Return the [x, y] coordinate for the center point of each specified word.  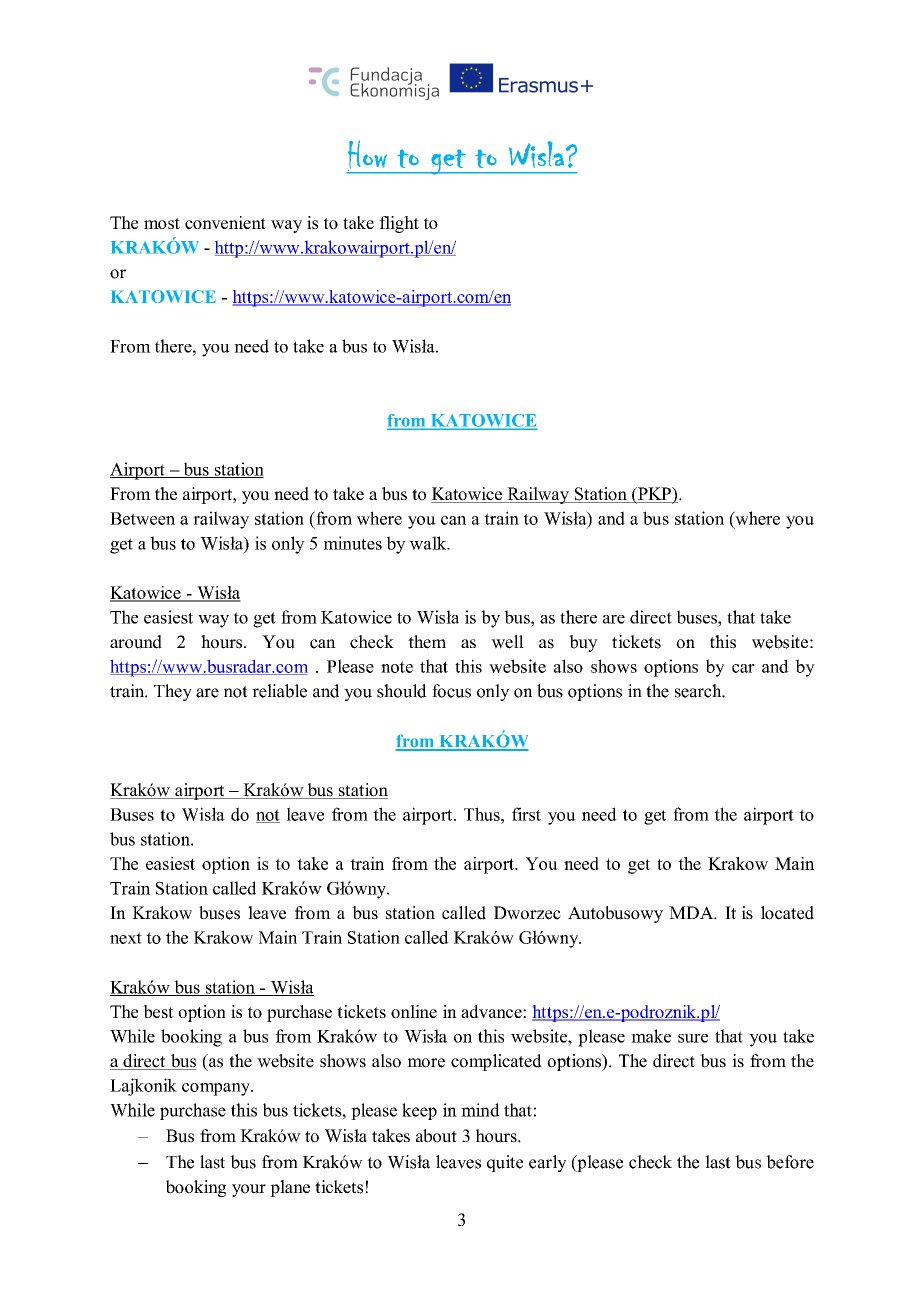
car [743, 668]
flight [399, 224]
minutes [353, 543]
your [249, 1190]
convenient [225, 222]
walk [429, 543]
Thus [483, 814]
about [436, 1136]
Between [142, 518]
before [790, 1162]
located [787, 913]
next [126, 938]
